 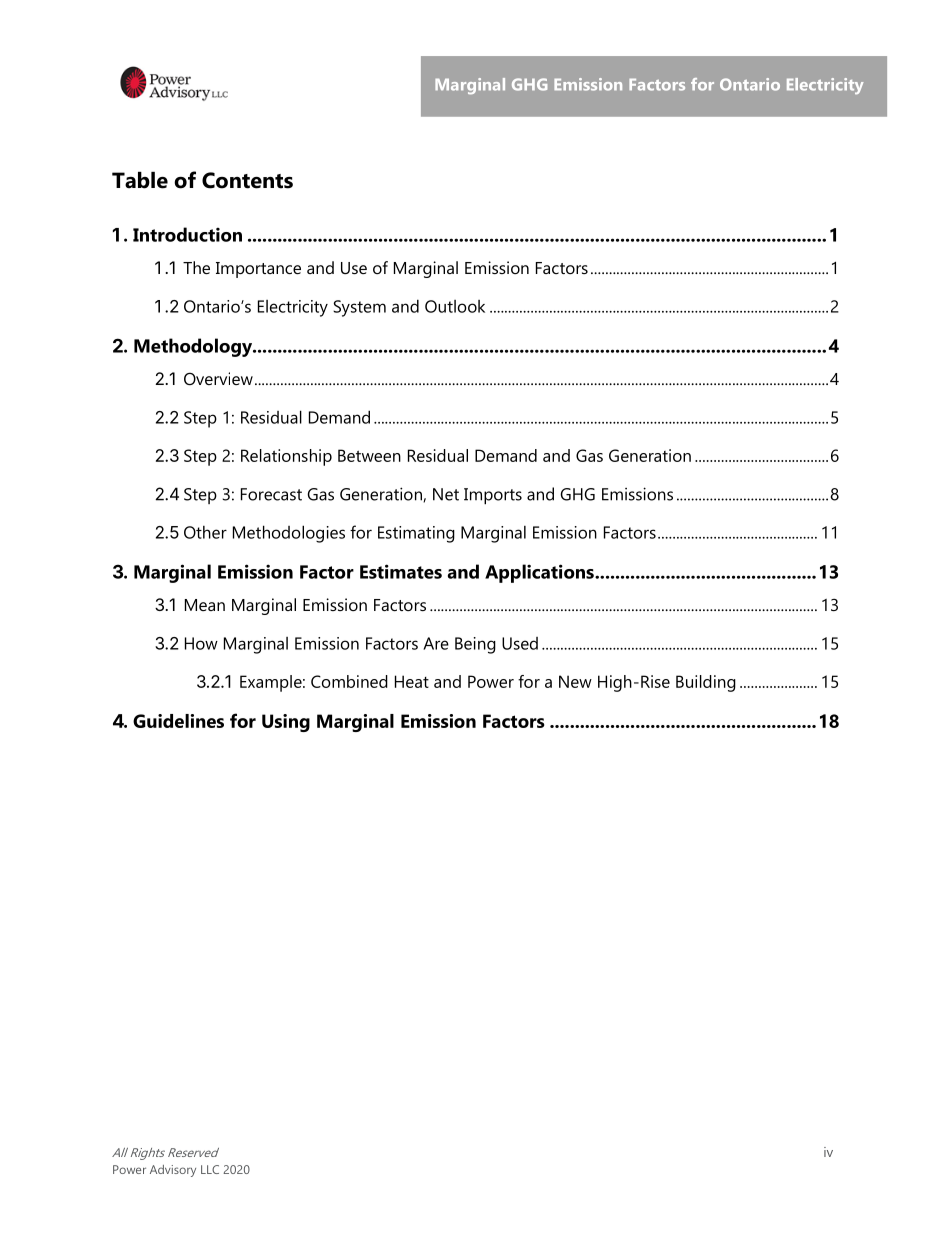 What do you see at coordinates (178, 721) in the document?
I see `Guidelines` at bounding box center [178, 721].
